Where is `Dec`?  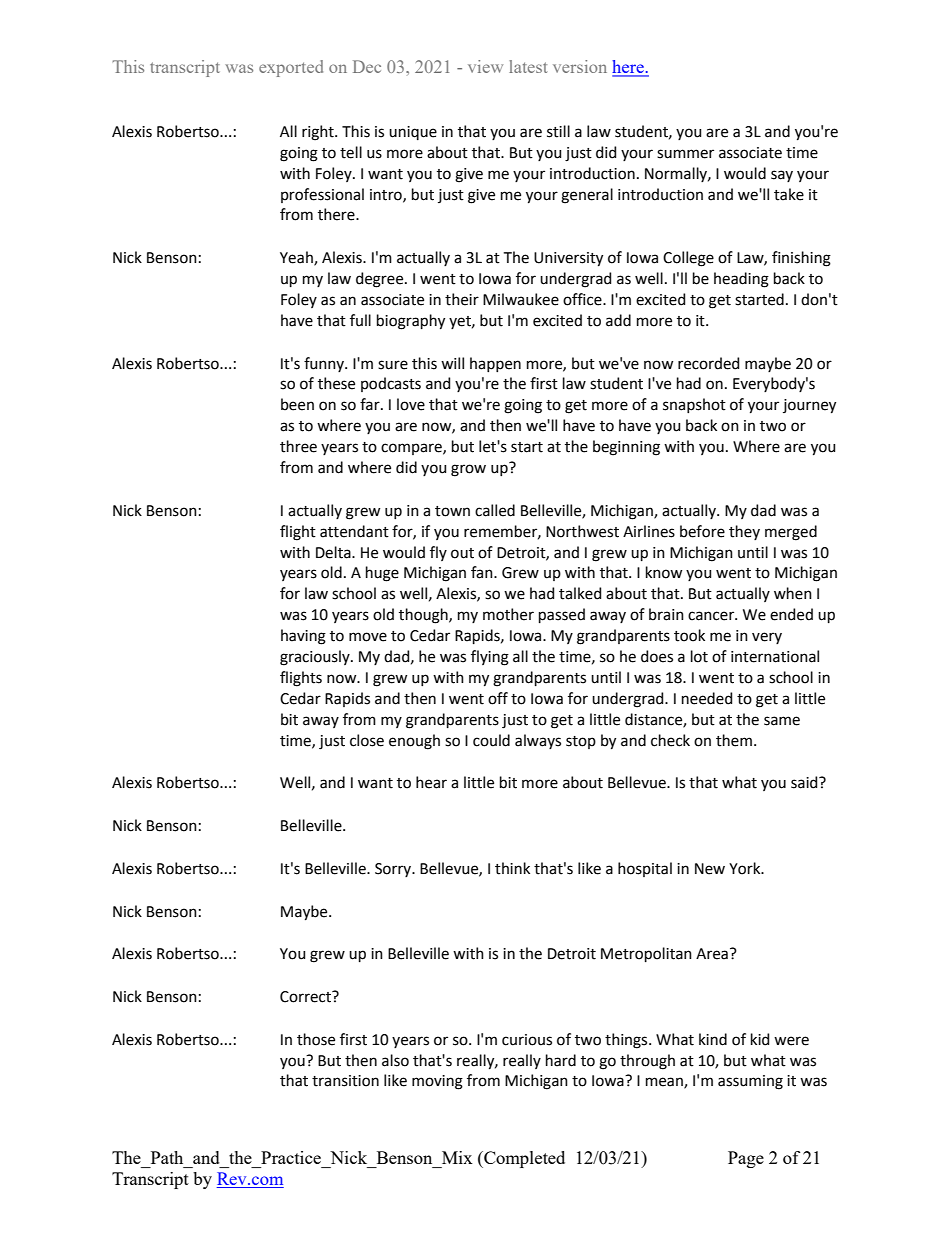 Dec is located at coordinates (367, 66).
